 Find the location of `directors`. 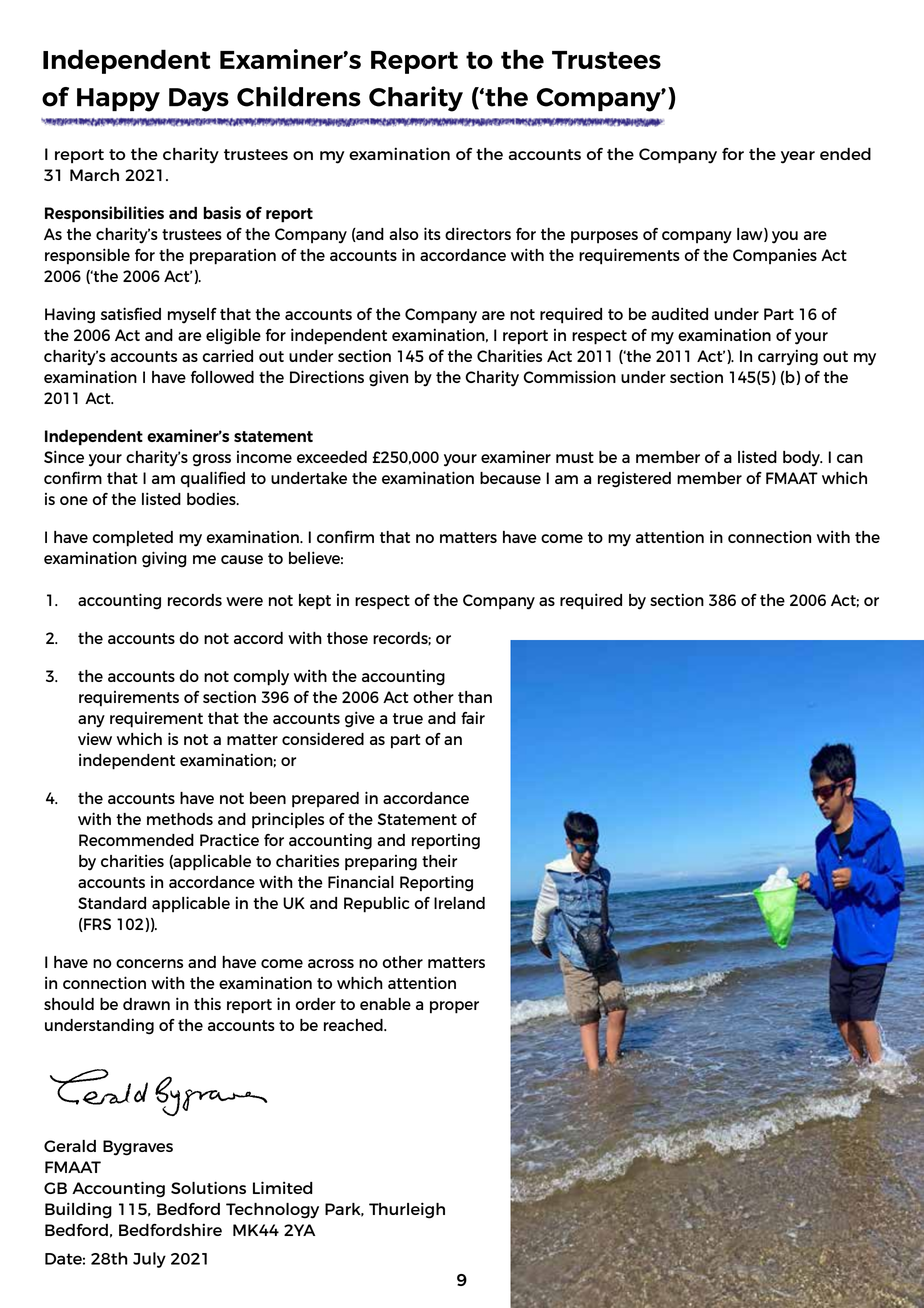

directors is located at coordinates (478, 233).
